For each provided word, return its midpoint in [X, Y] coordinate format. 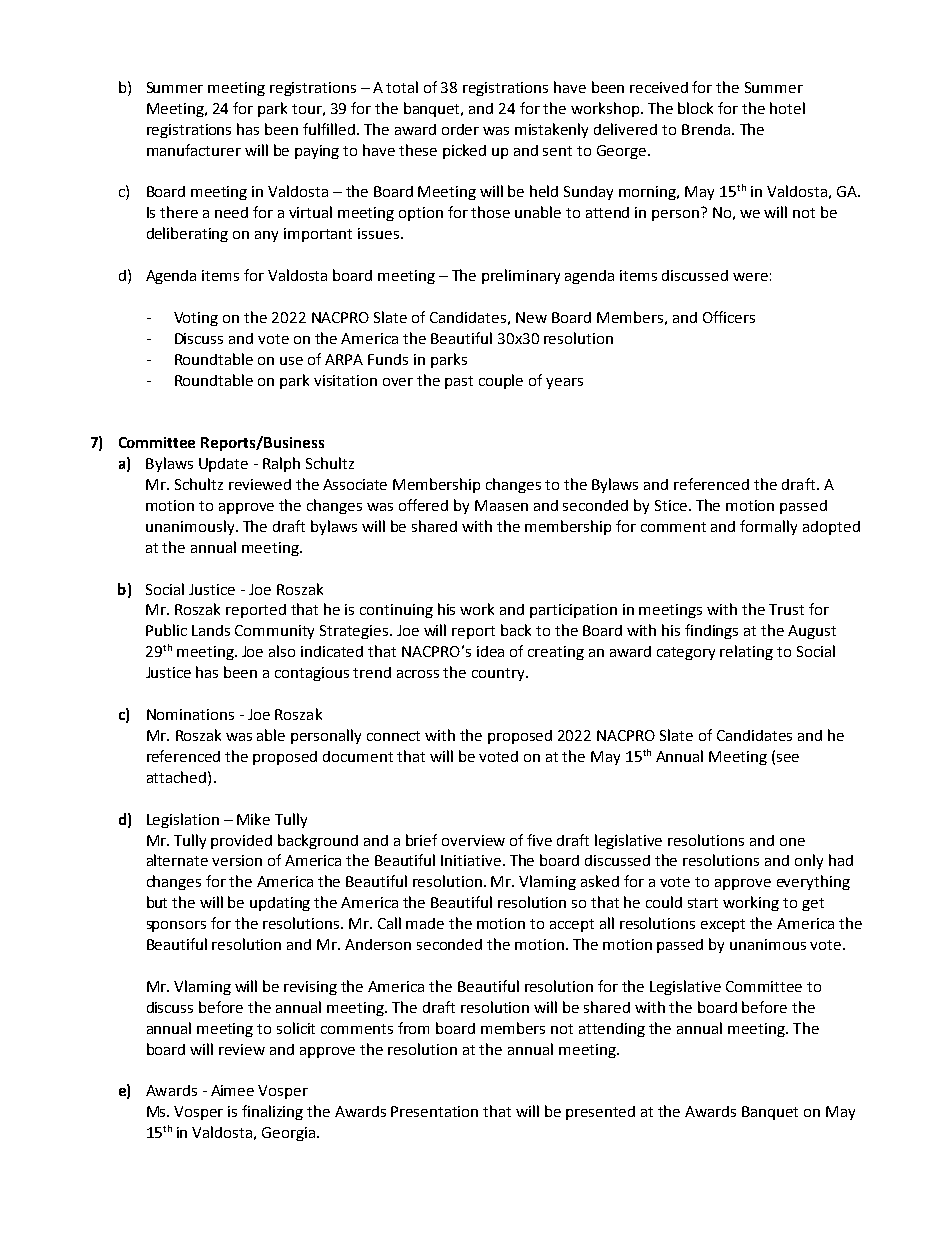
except [723, 925]
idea [490, 651]
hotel [787, 108]
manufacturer [194, 150]
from [413, 1028]
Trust [786, 609]
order [460, 129]
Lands [211, 630]
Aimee [232, 1090]
